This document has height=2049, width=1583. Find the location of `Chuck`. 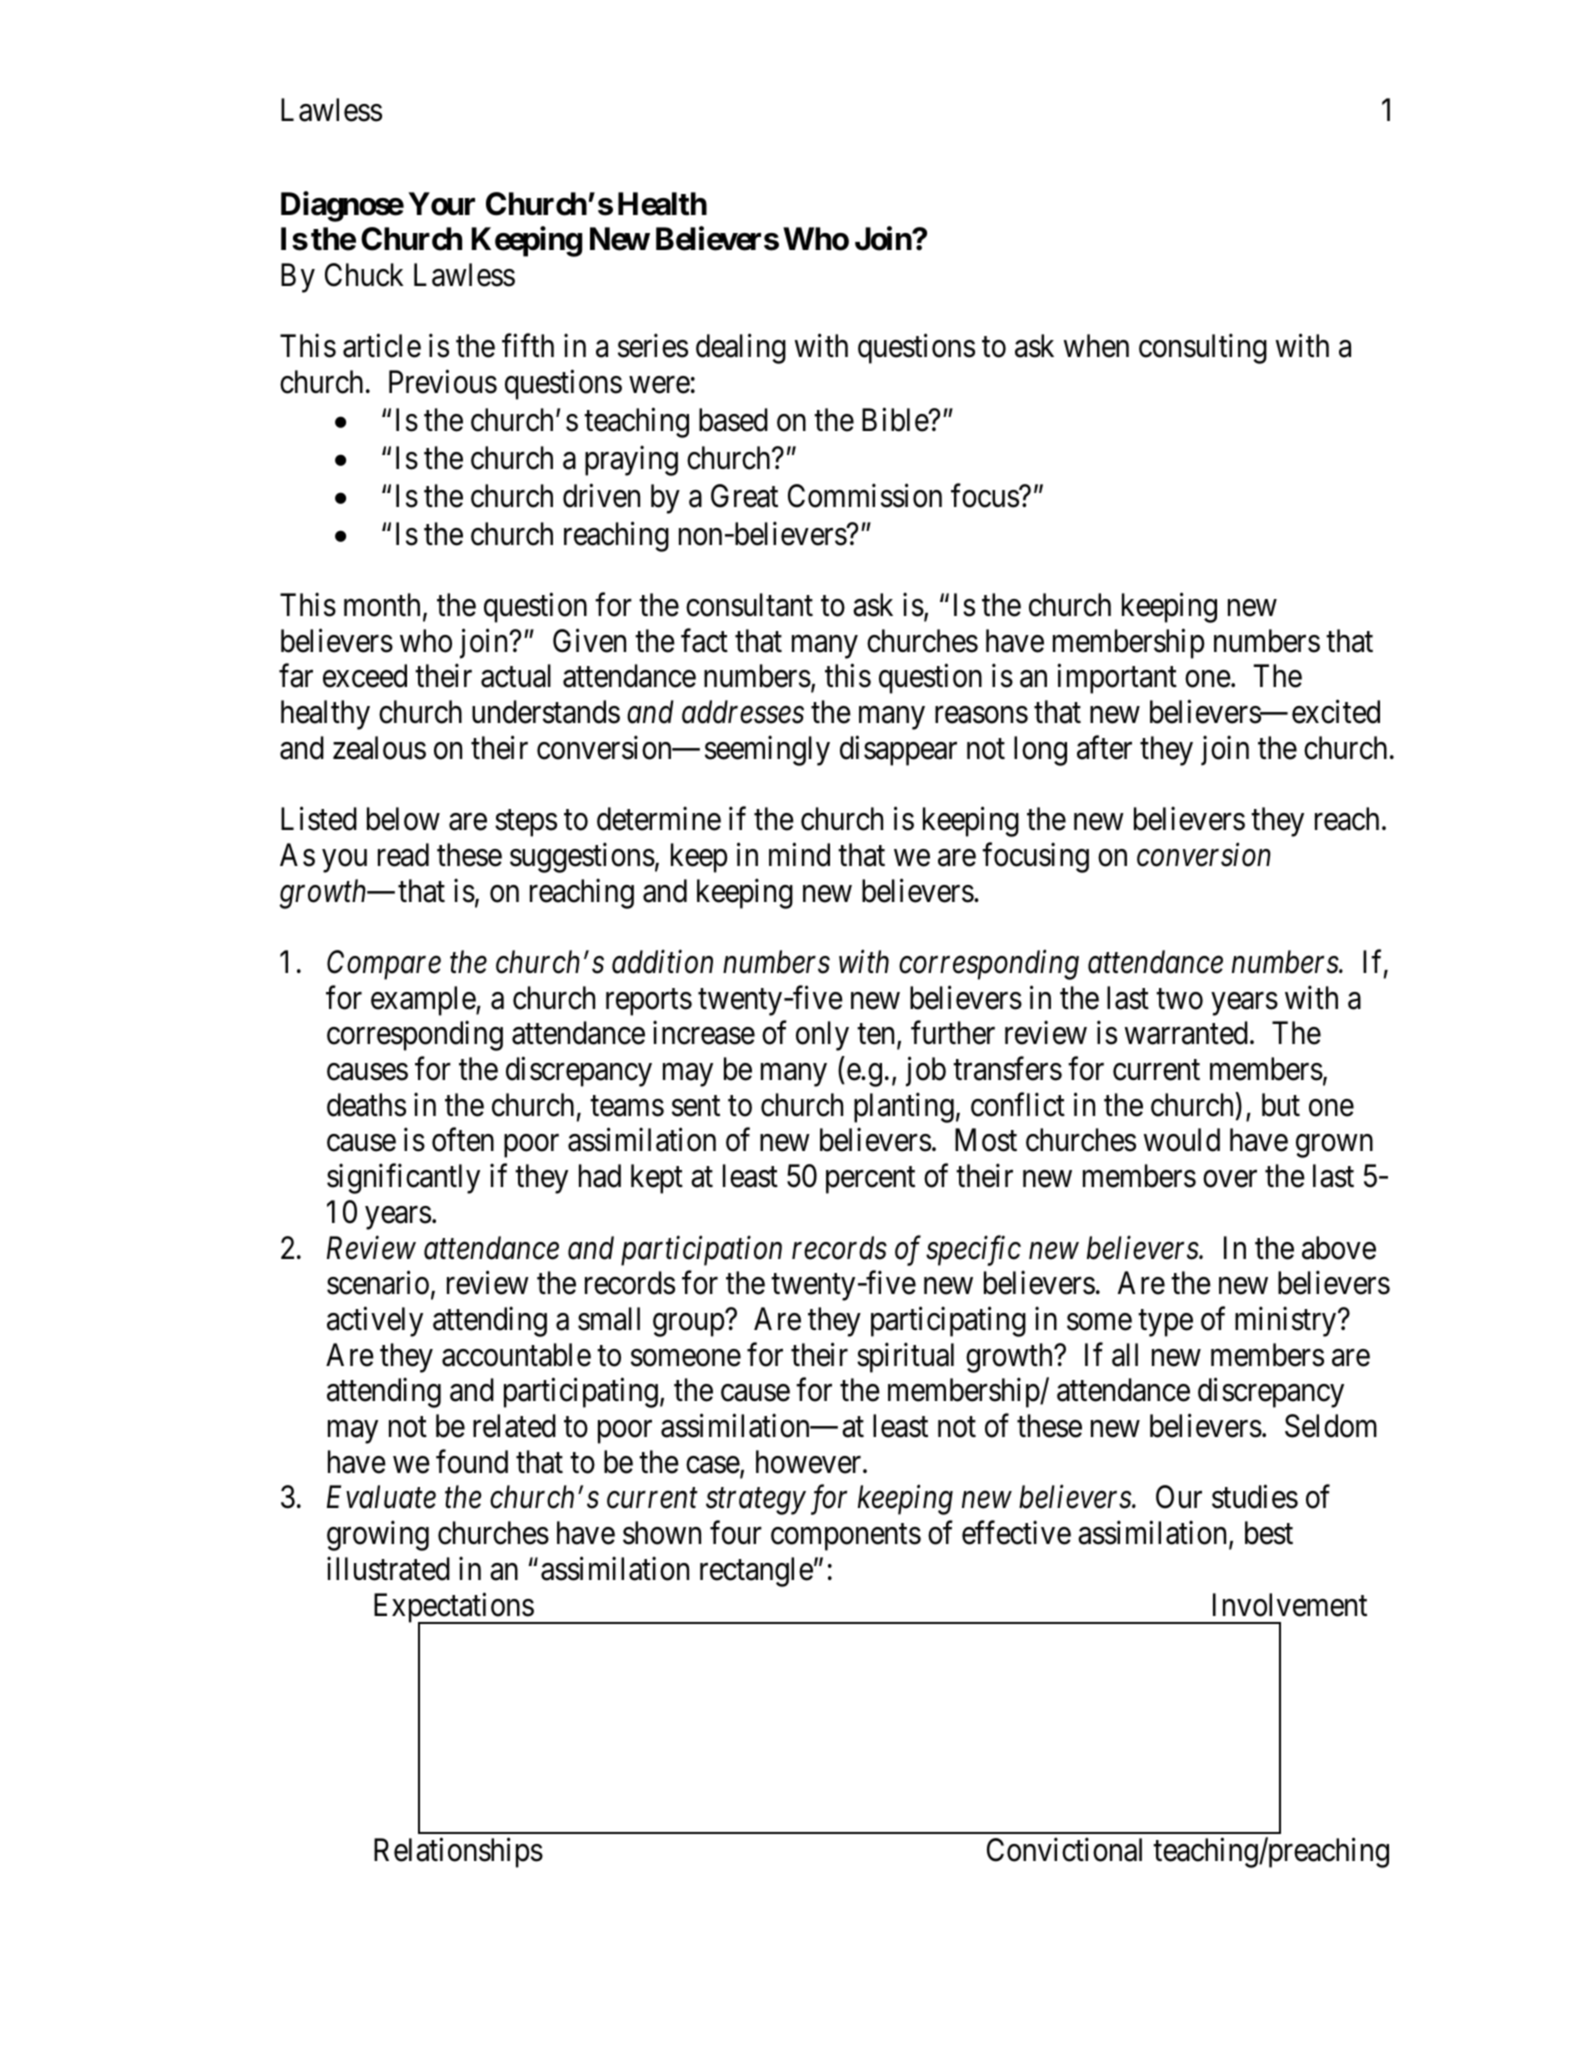

Chuck is located at coordinates (364, 275).
